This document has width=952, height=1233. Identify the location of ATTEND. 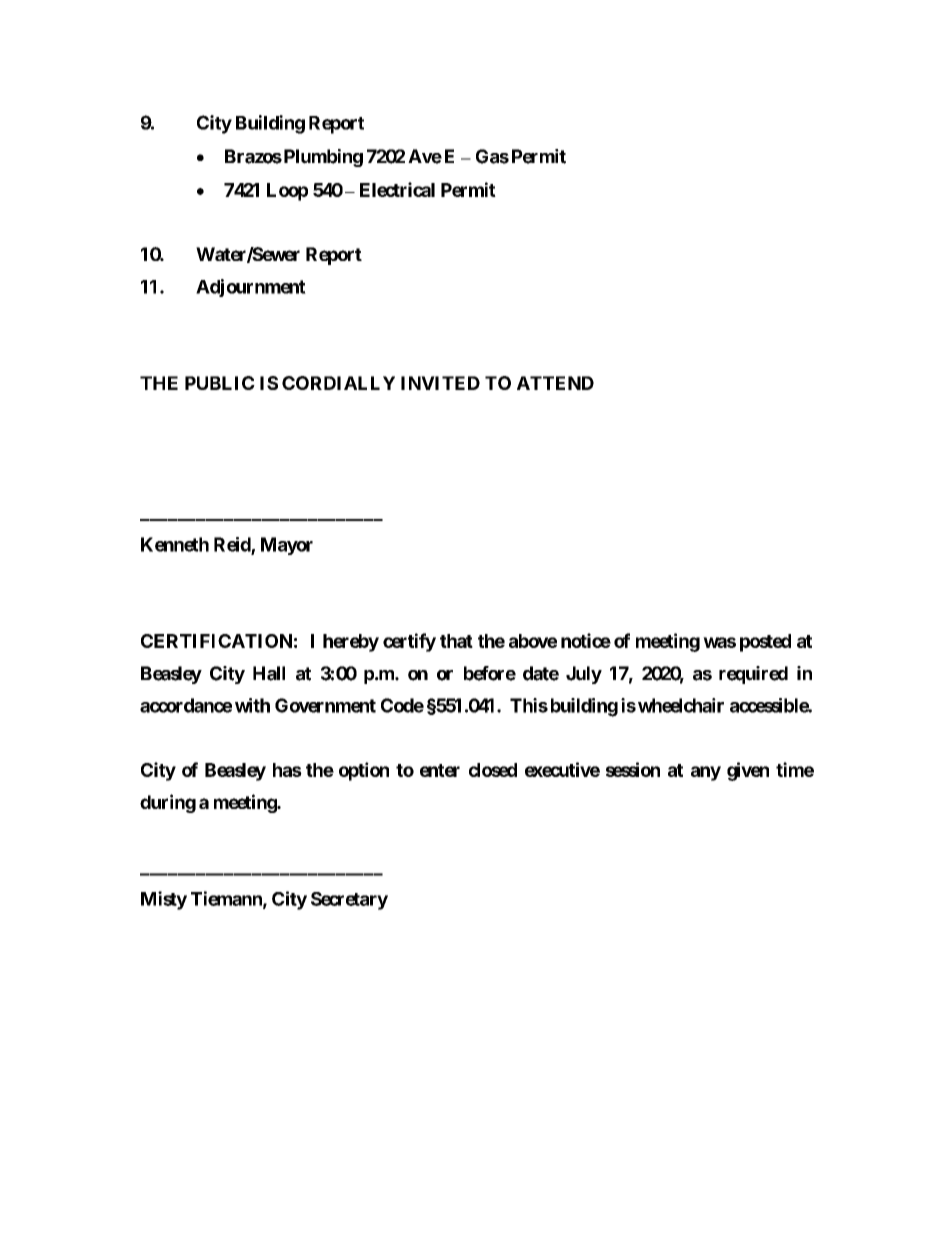
(555, 383).
